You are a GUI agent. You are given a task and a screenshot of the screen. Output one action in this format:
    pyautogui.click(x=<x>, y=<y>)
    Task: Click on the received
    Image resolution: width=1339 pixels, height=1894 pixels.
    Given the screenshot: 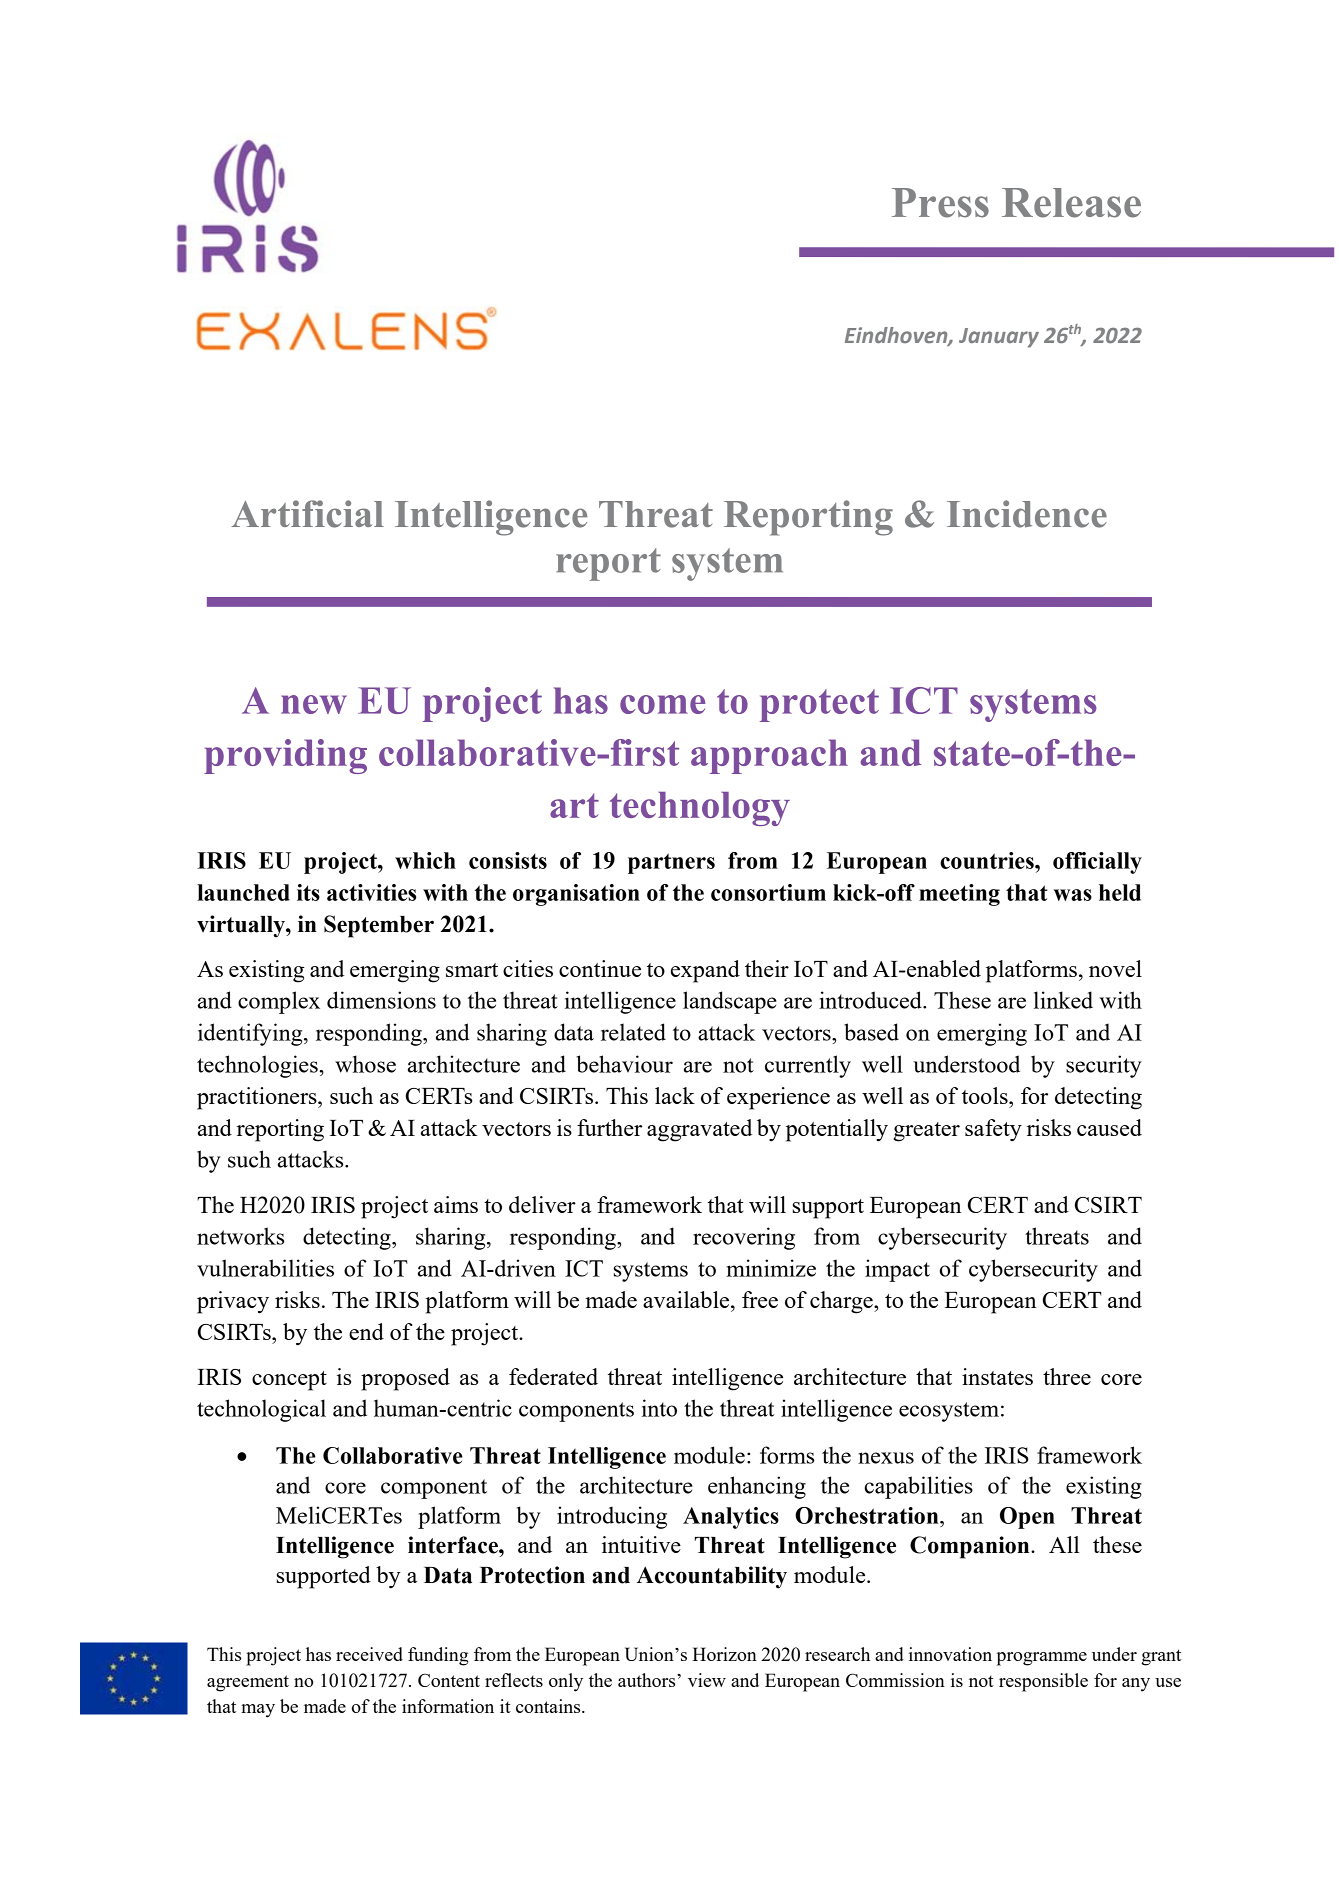 What is the action you would take?
    pyautogui.click(x=369, y=1654)
